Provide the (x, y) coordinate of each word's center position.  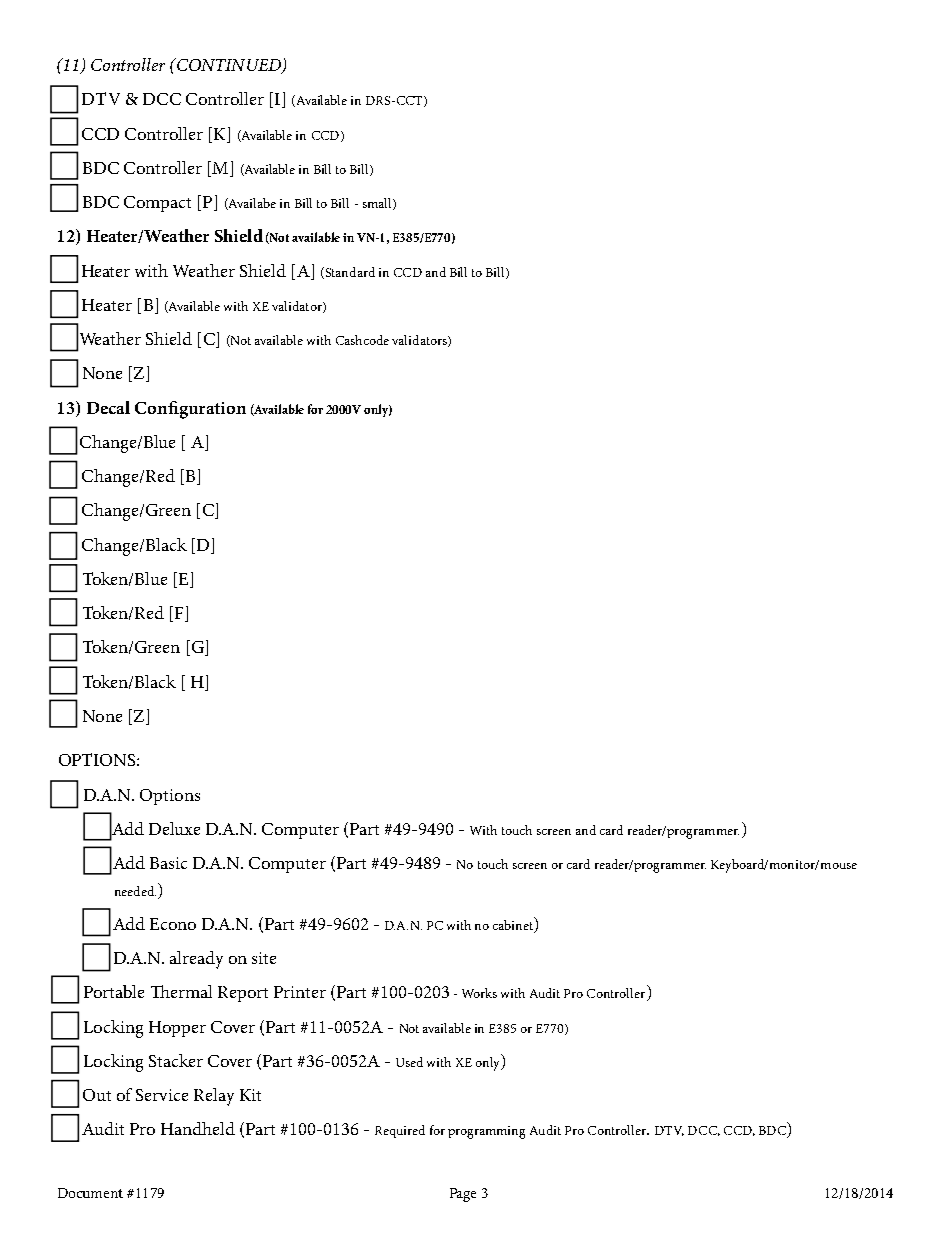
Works (479, 993)
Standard (349, 273)
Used (409, 1062)
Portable (114, 991)
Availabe (251, 204)
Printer (300, 992)
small (378, 204)
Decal (108, 407)
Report (243, 994)
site (264, 958)
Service (162, 1095)
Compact (157, 204)
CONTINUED (229, 66)
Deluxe (174, 828)
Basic (168, 863)
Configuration (190, 410)
